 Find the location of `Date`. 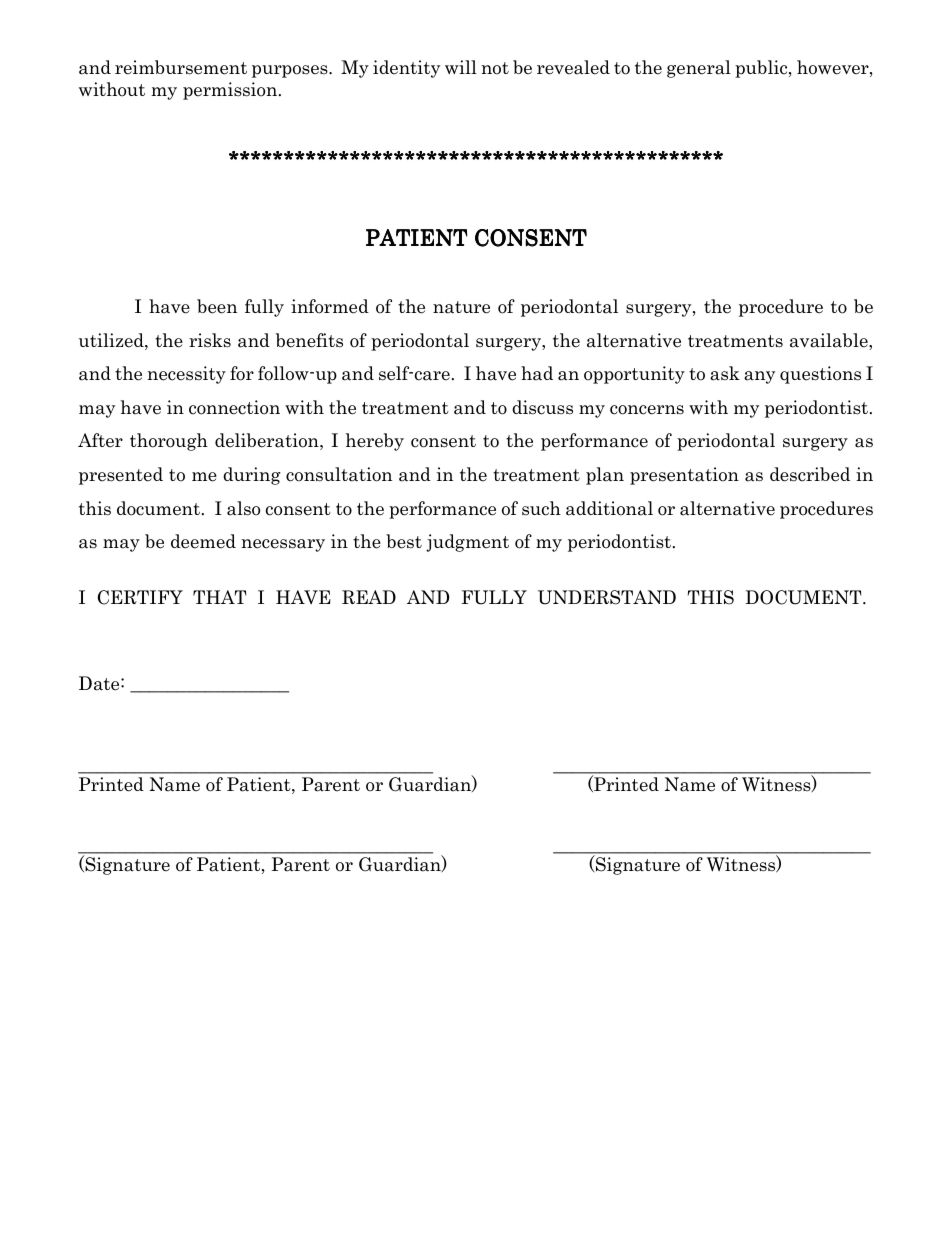

Date is located at coordinates (100, 683).
